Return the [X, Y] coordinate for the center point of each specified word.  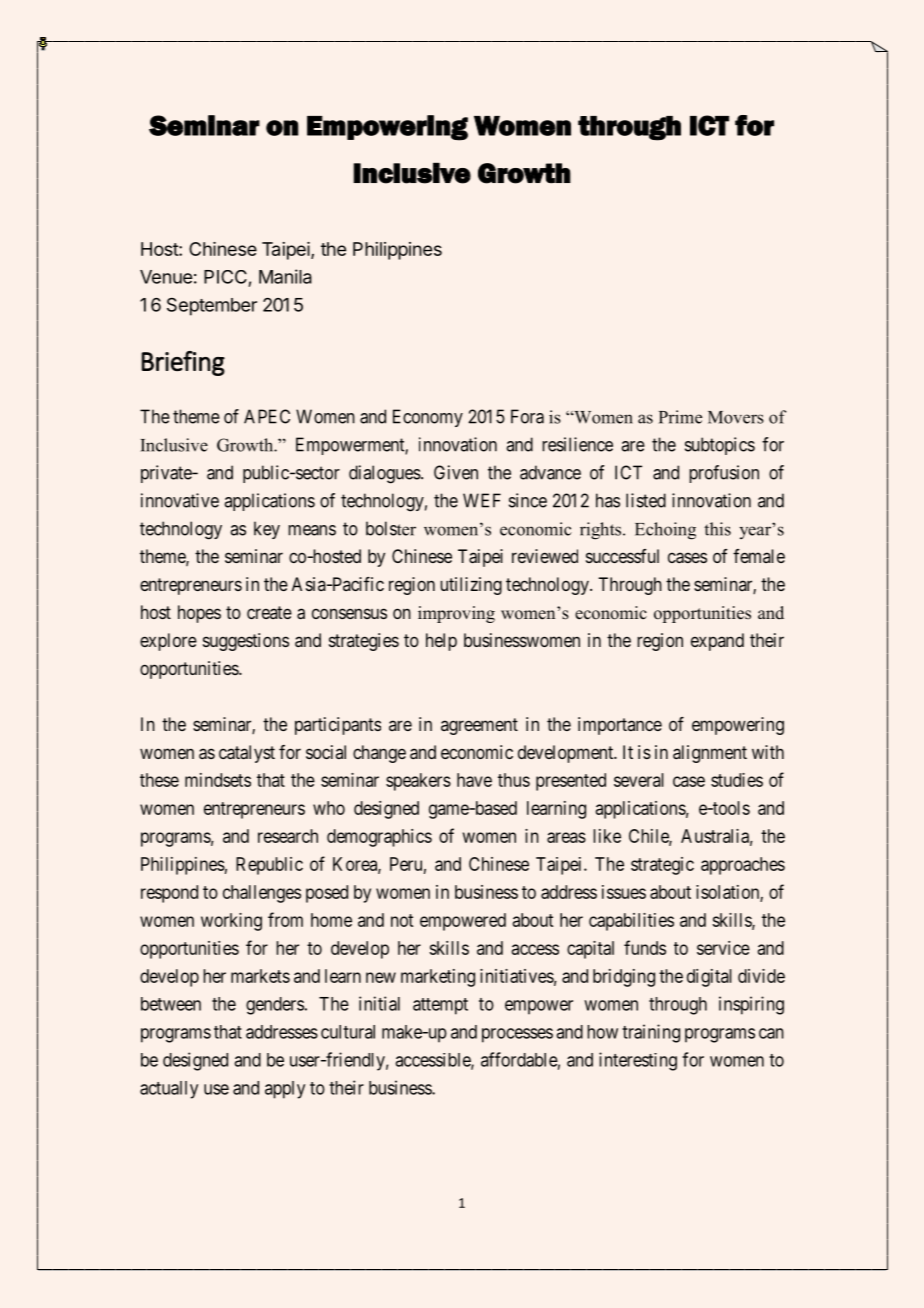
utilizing [471, 586]
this [717, 529]
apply [285, 1090]
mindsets [218, 780]
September [212, 307]
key [267, 530]
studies [737, 780]
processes [517, 1035]
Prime [680, 417]
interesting [638, 1061]
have [474, 780]
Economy [428, 418]
